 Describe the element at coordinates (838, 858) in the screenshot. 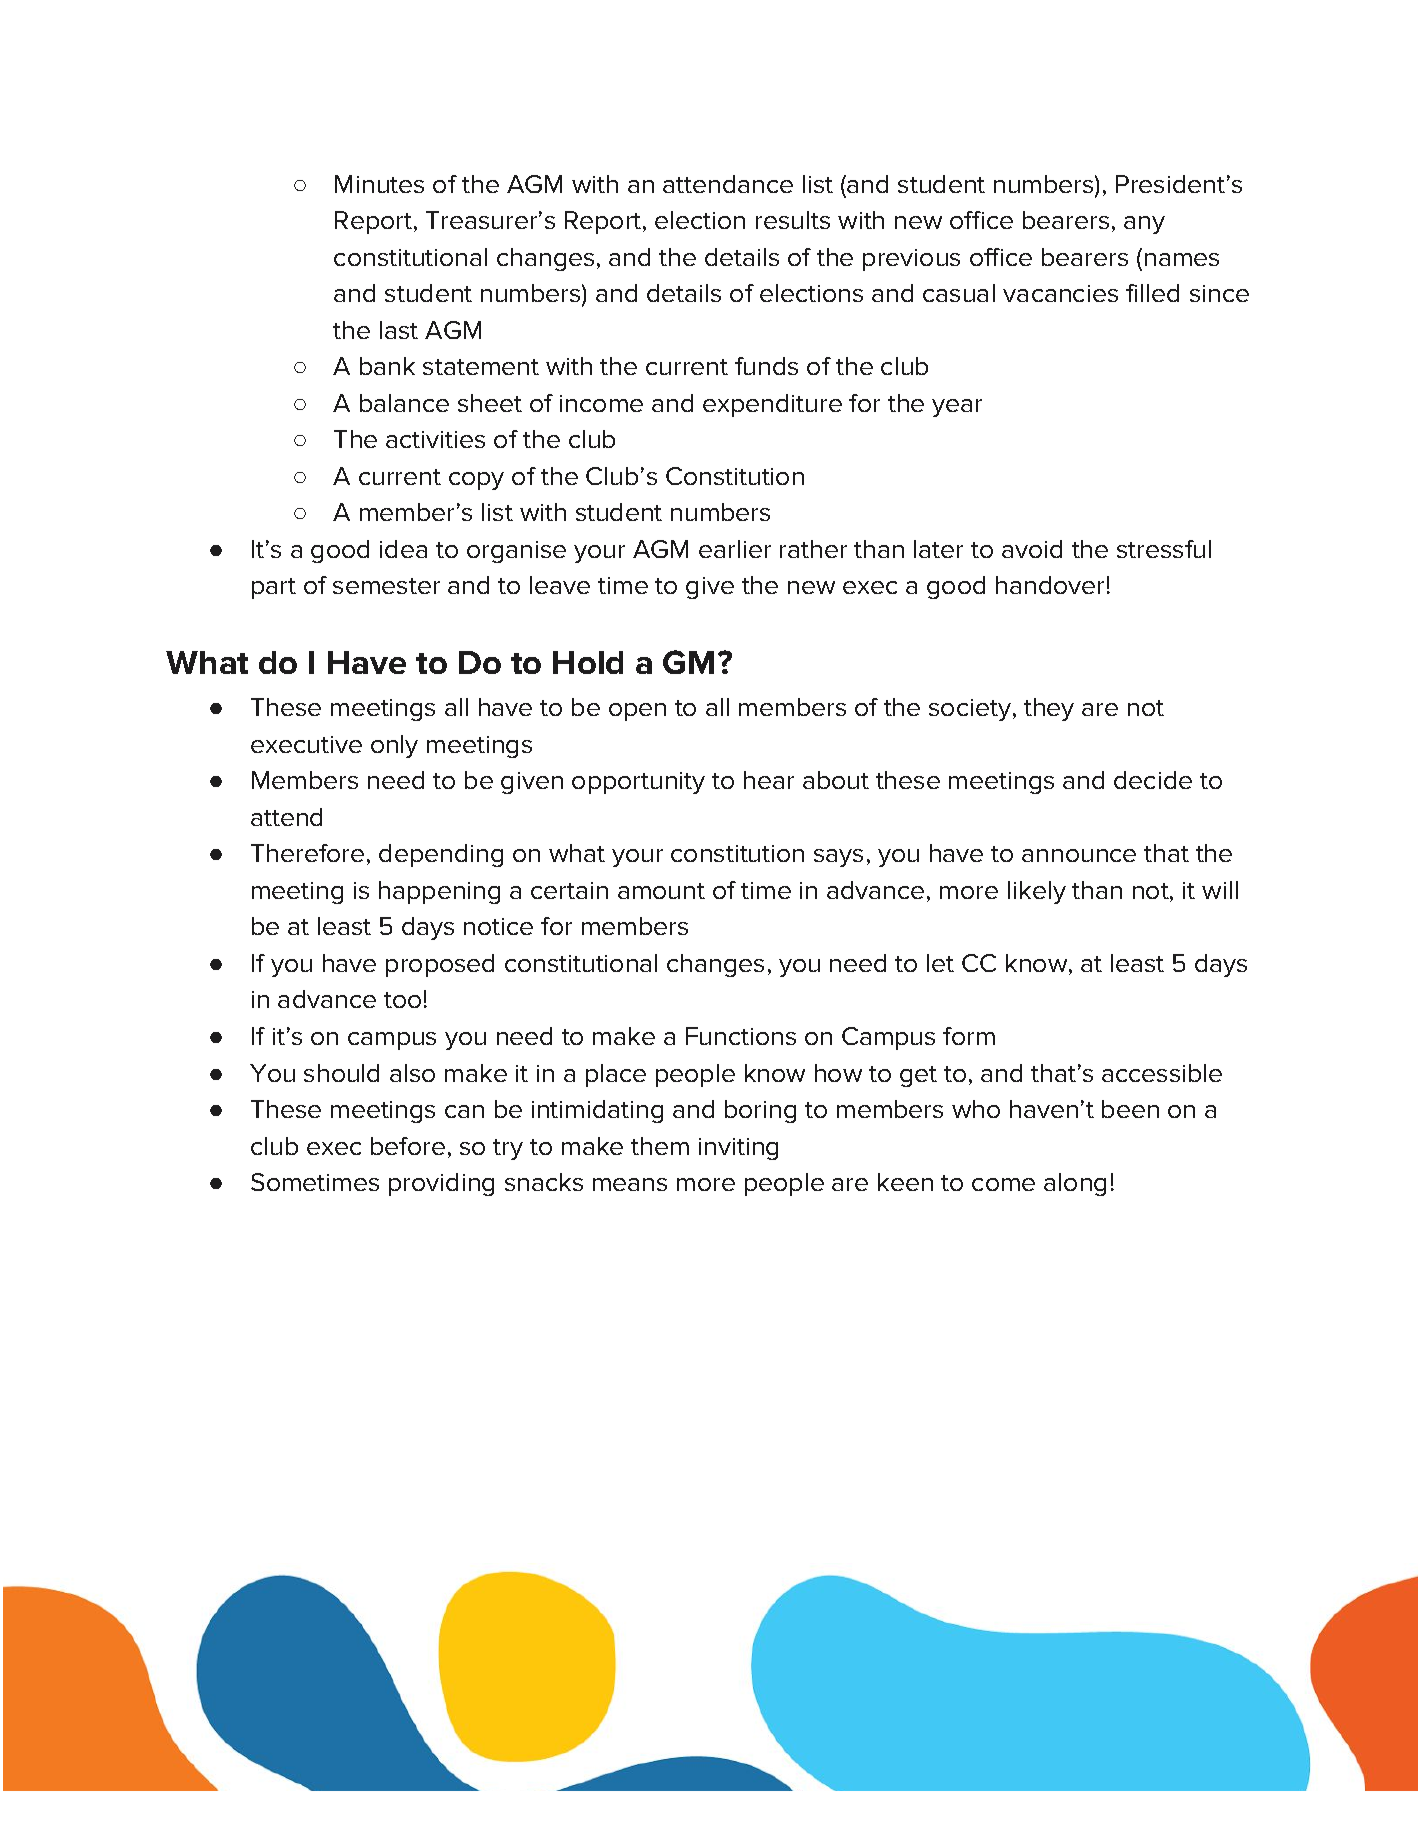

I see `says` at that location.
